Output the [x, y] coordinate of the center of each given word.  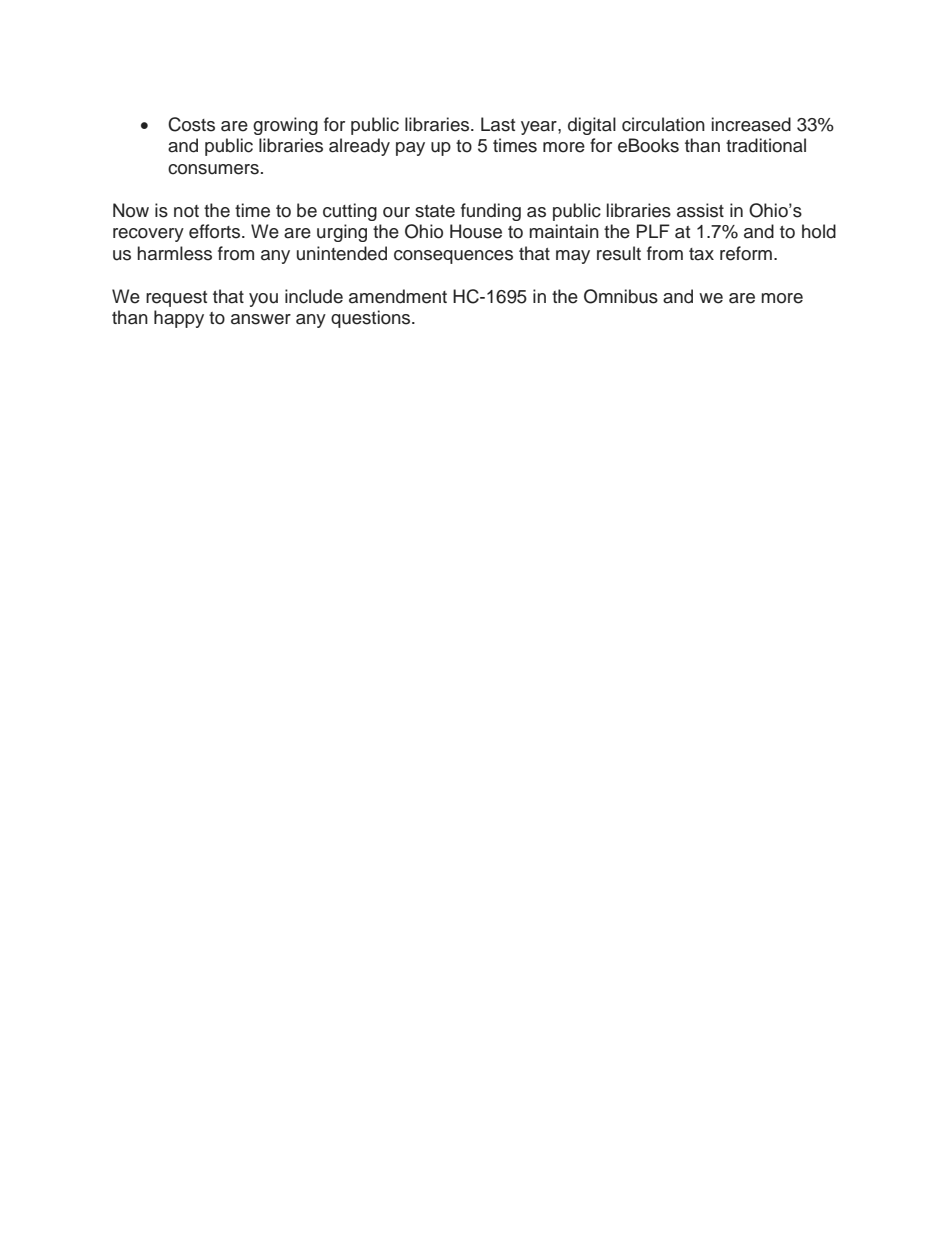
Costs [191, 124]
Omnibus [621, 296]
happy [179, 319]
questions [372, 319]
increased [751, 124]
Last [498, 124]
